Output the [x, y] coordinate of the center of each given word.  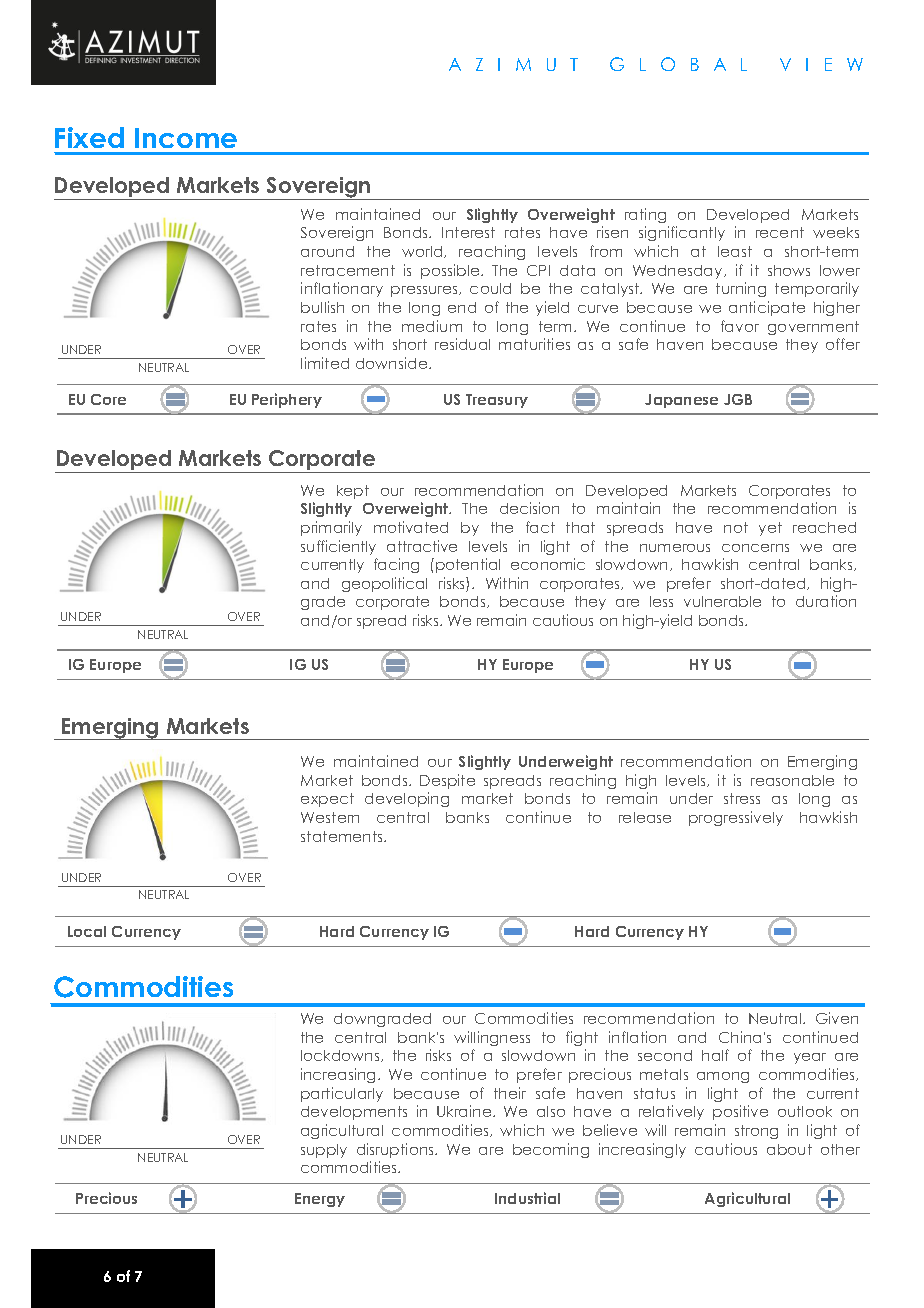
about [789, 1149]
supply [324, 1151]
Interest [468, 232]
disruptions [396, 1150]
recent [780, 232]
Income [186, 138]
